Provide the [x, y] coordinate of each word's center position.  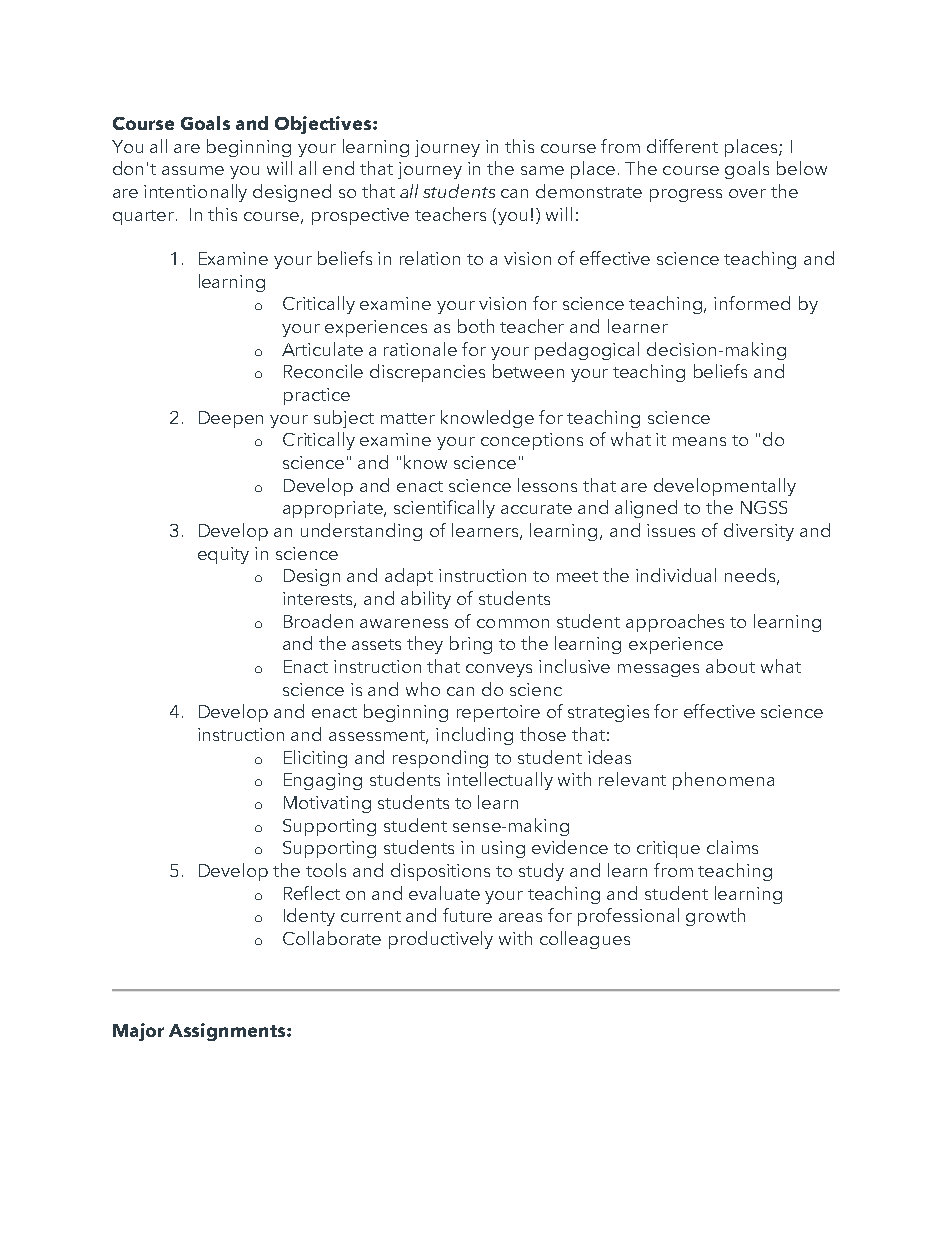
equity [223, 555]
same [542, 170]
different [682, 146]
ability [426, 600]
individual [676, 575]
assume [193, 170]
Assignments [228, 1032]
